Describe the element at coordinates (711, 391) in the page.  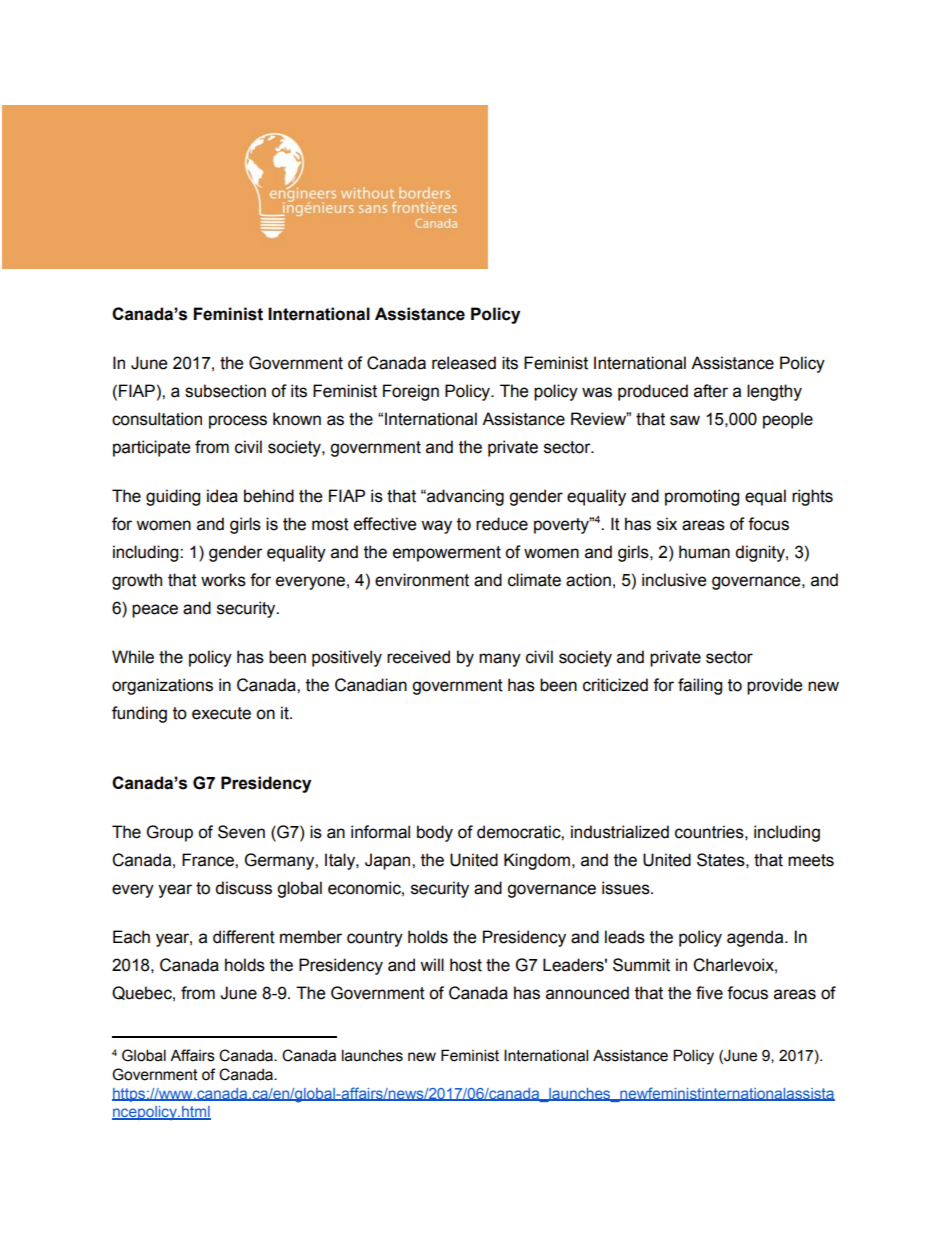
I see `after` at that location.
